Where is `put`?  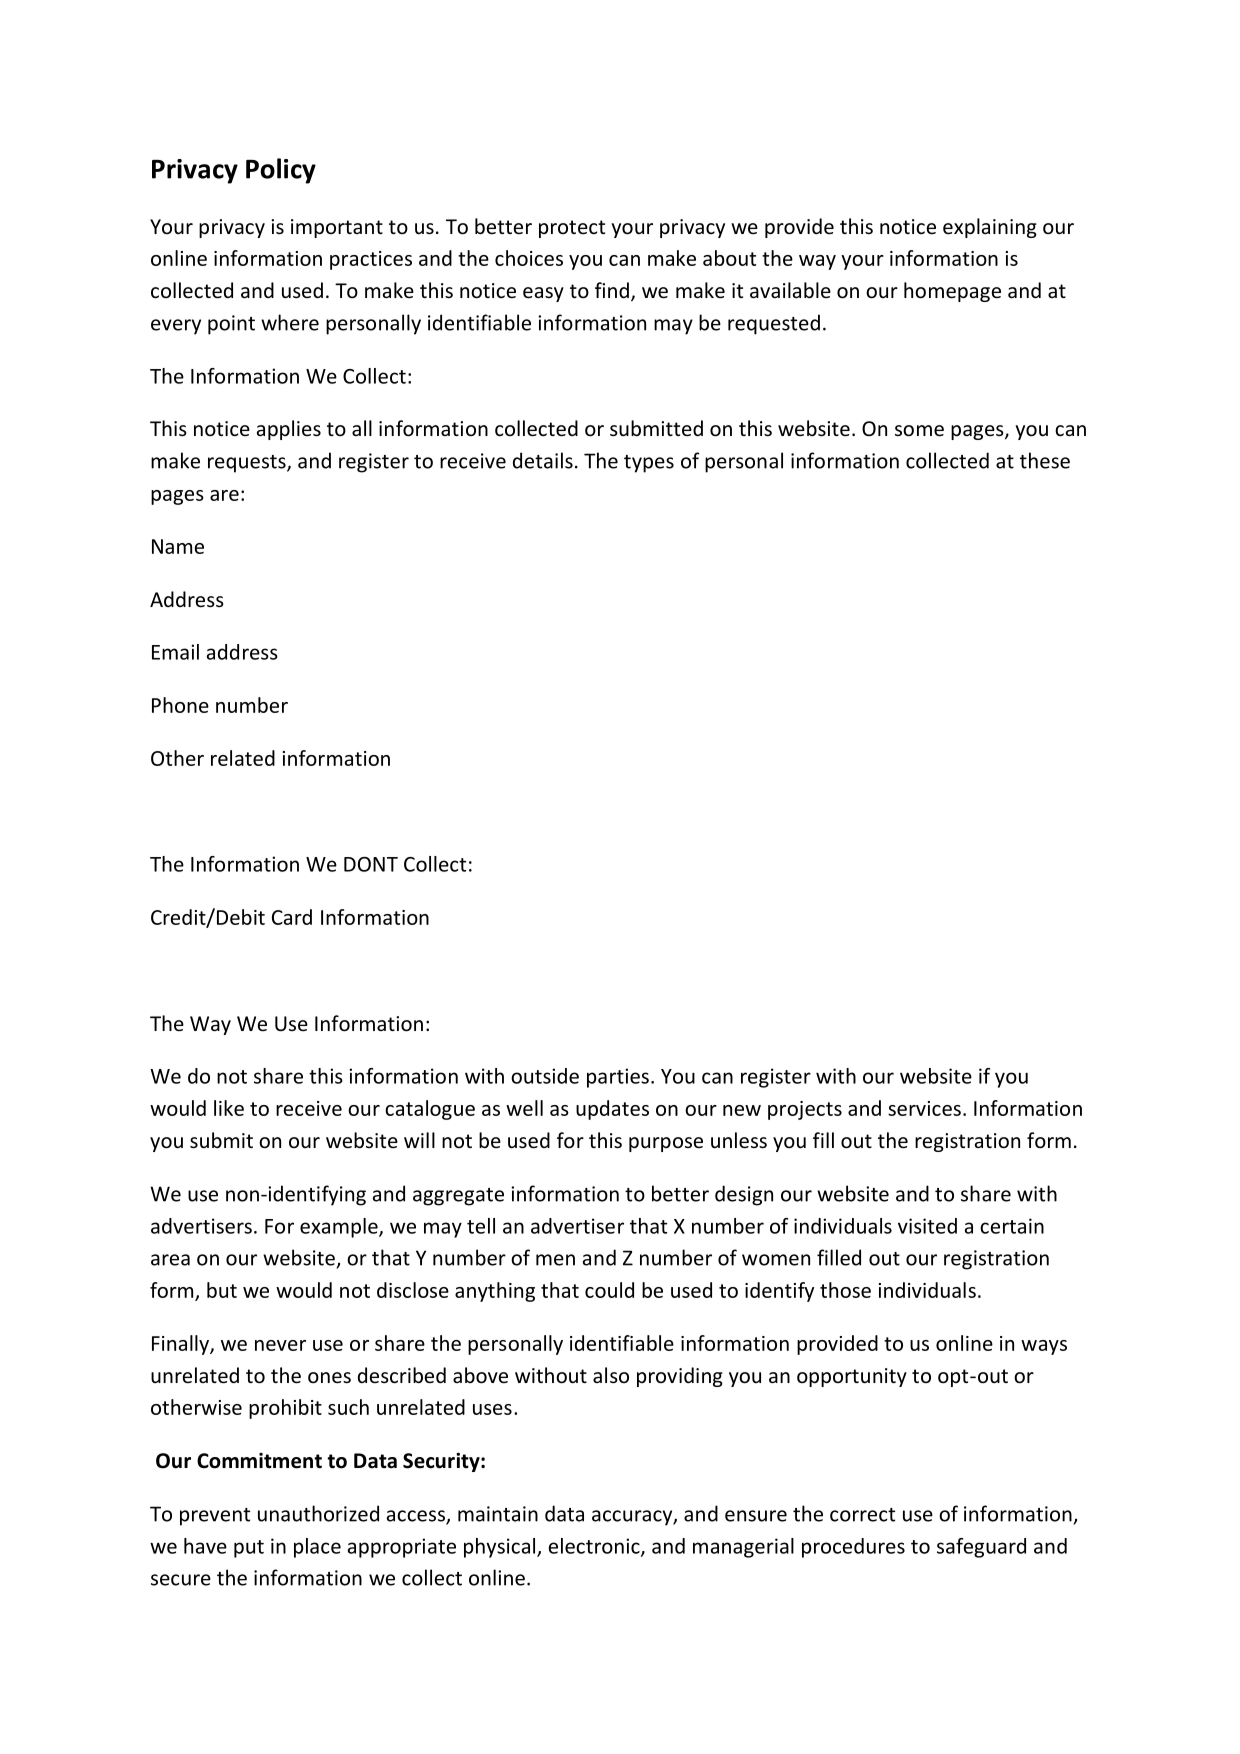 put is located at coordinates (249, 1549).
